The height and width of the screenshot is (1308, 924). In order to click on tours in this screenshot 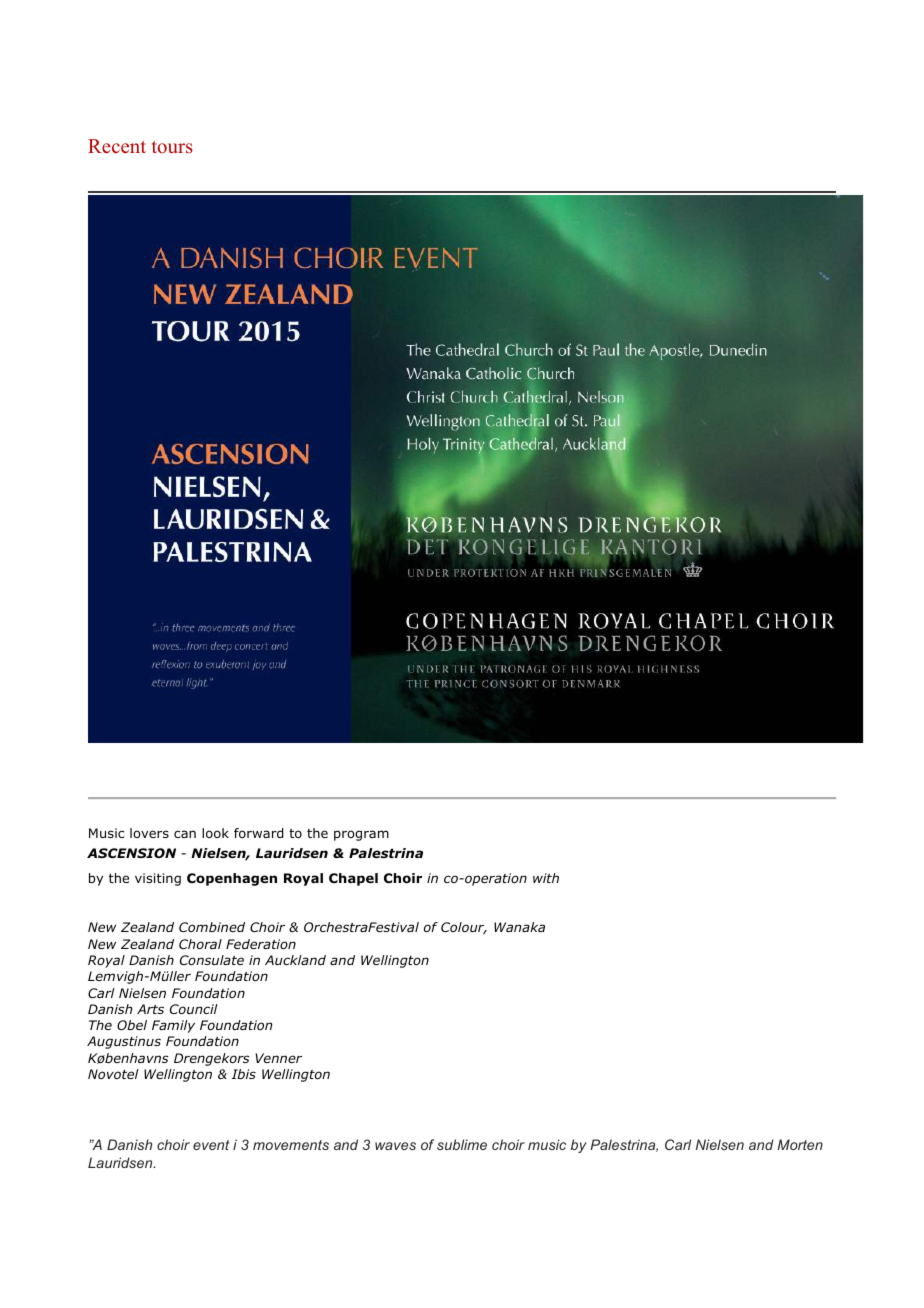, I will do `click(172, 147)`.
